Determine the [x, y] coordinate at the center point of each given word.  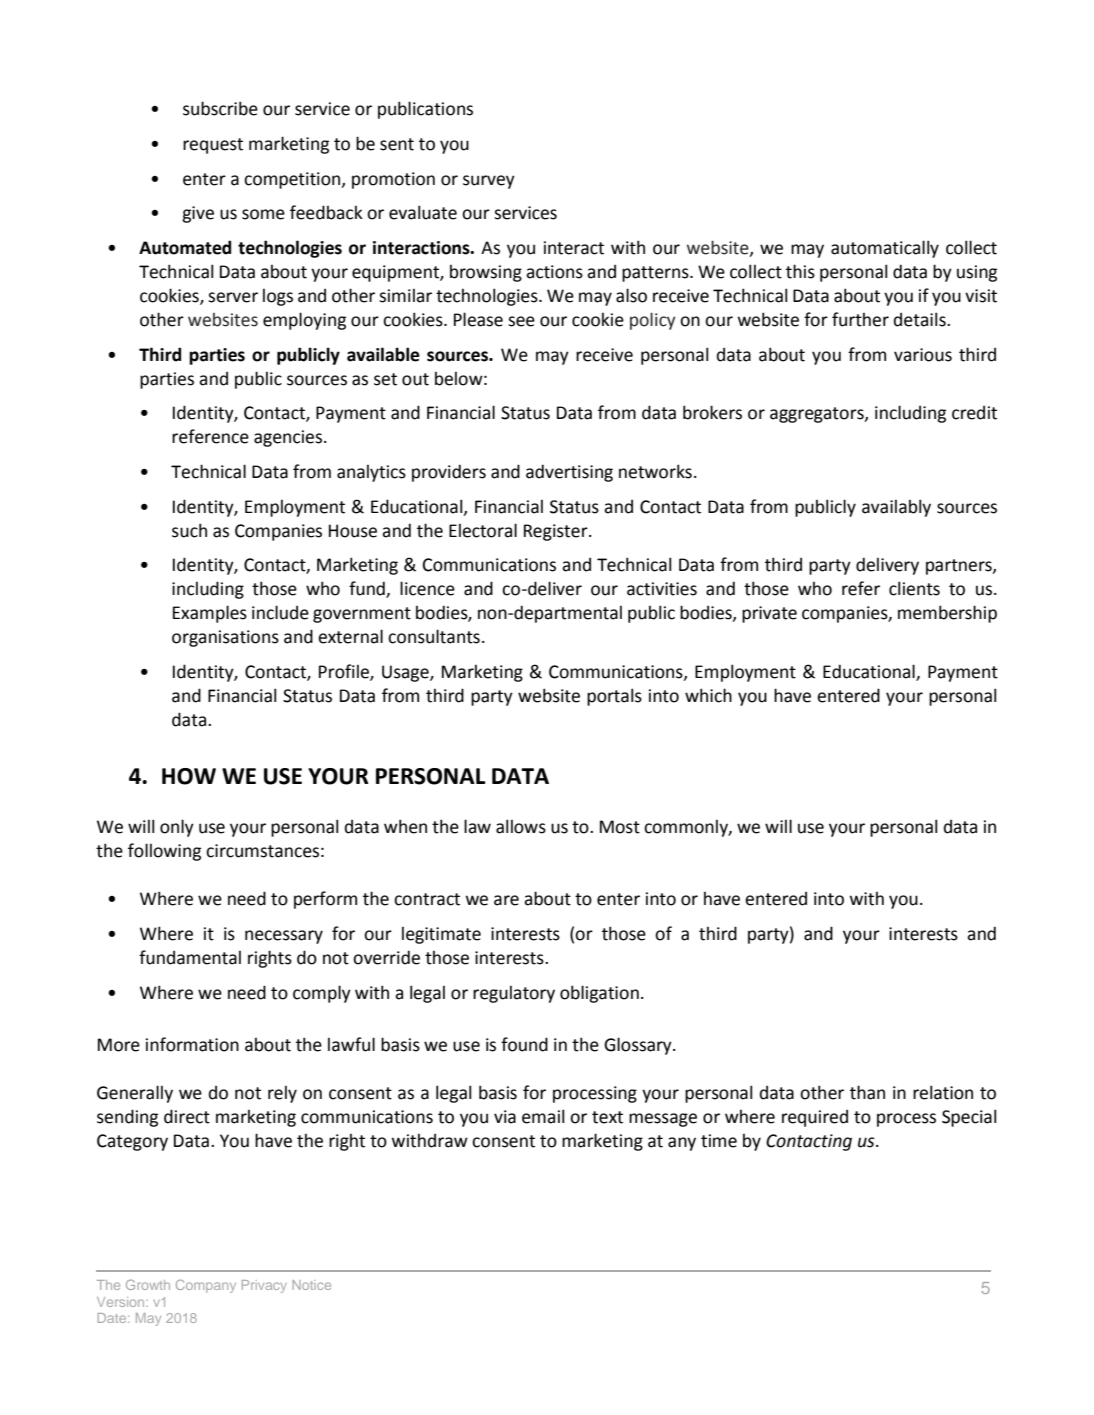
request [213, 146]
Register [557, 532]
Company [206, 1286]
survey [489, 182]
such [189, 530]
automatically [885, 249]
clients [914, 588]
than [867, 1092]
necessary [284, 937]
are [506, 900]
